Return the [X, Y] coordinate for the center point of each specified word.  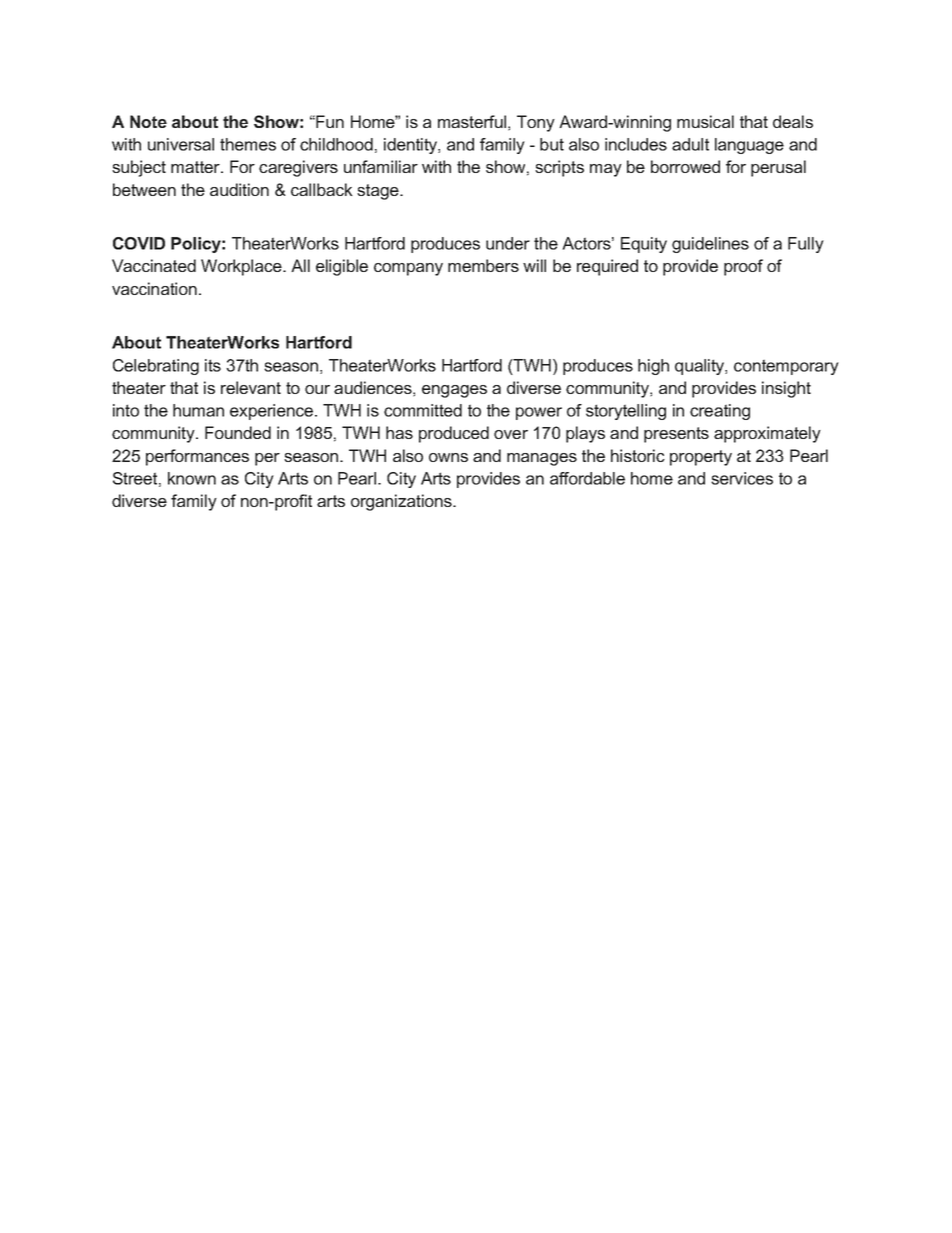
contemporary [786, 367]
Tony [536, 123]
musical [705, 121]
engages [454, 391]
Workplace [242, 267]
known [192, 478]
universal [181, 144]
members [483, 265]
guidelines [710, 245]
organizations [402, 502]
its [213, 365]
